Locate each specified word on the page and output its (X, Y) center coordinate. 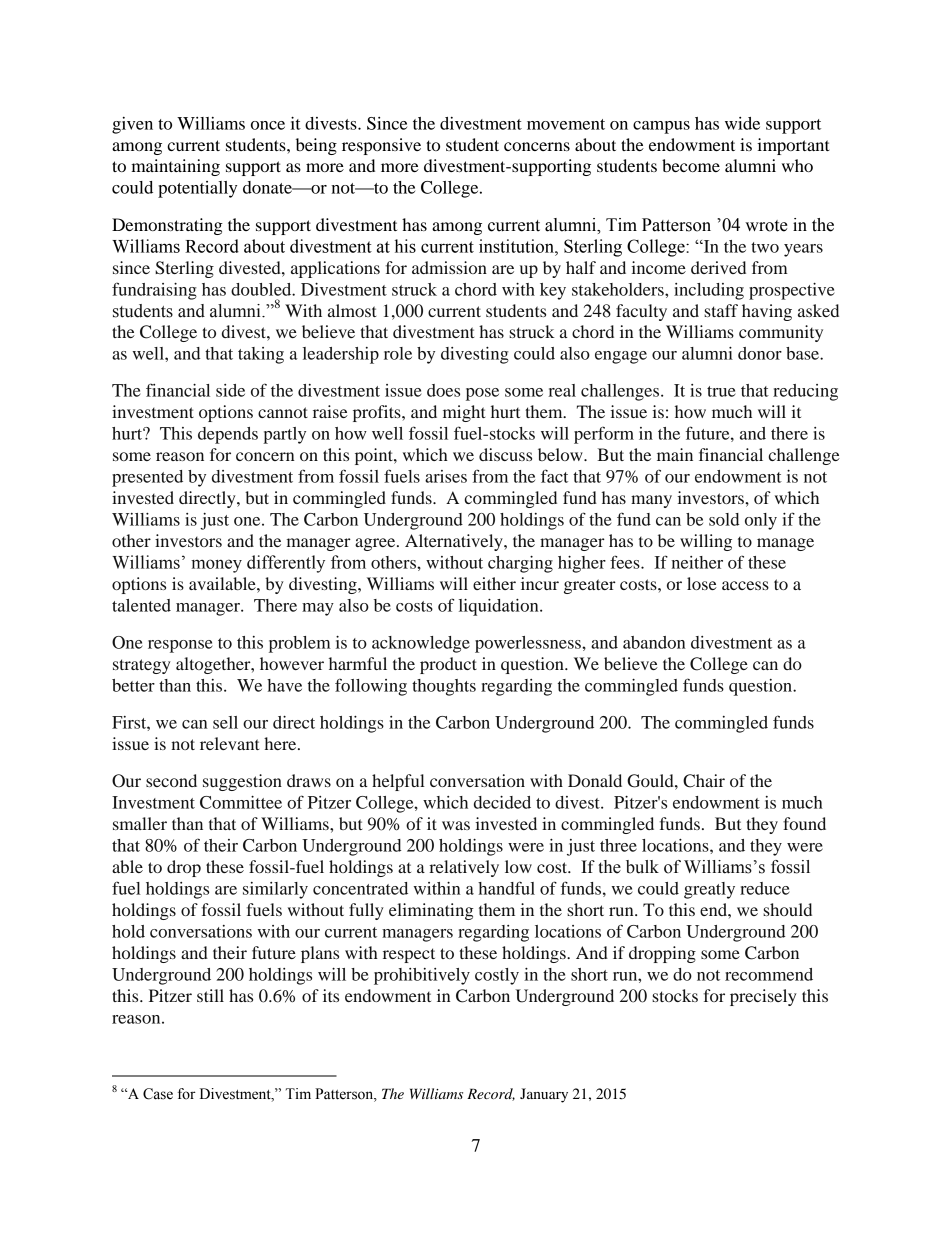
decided (502, 802)
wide (742, 123)
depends (228, 435)
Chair (704, 781)
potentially (197, 189)
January (544, 1095)
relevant (229, 743)
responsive (381, 146)
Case (158, 1094)
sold (724, 519)
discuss (505, 454)
